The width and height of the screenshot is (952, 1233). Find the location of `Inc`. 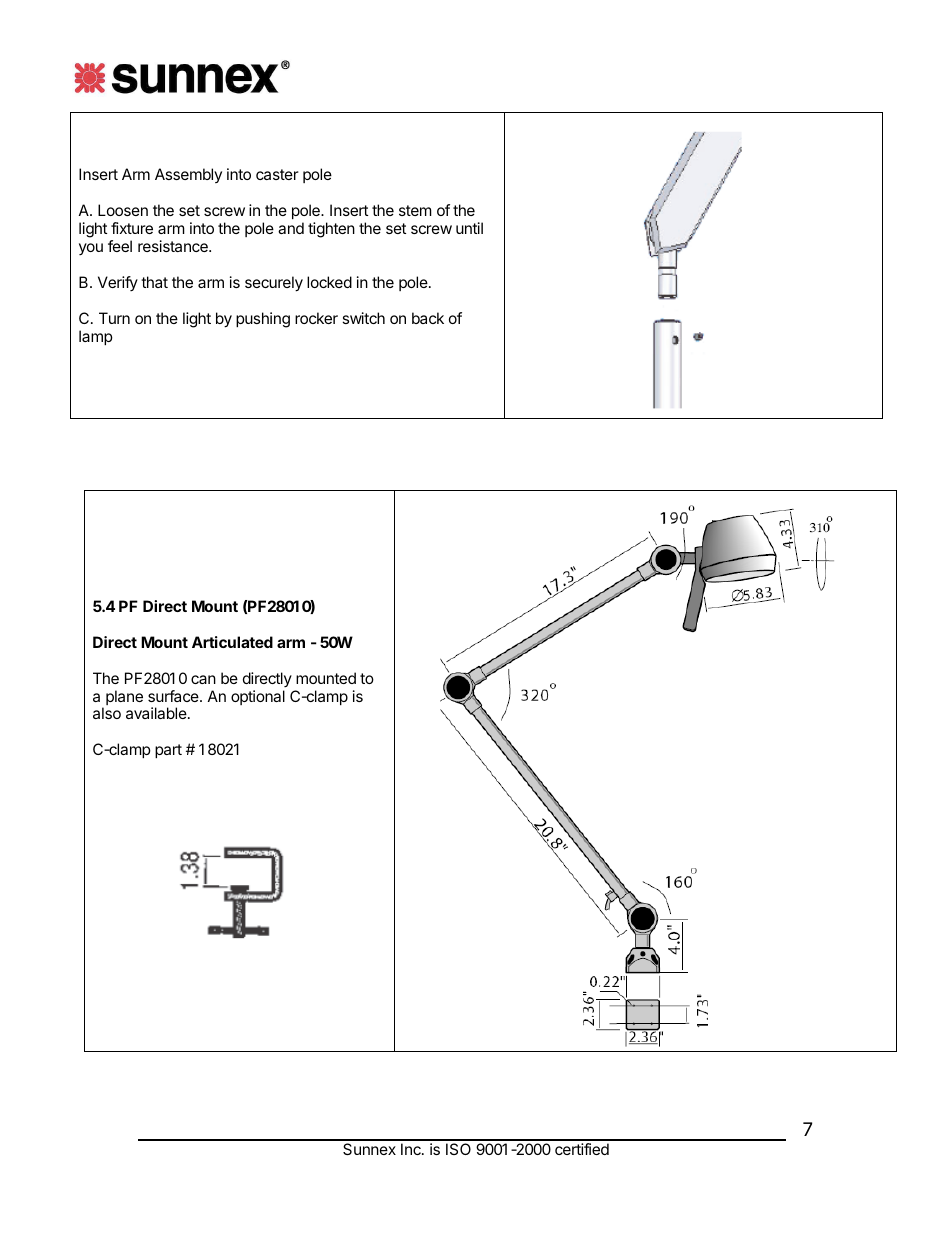

Inc is located at coordinates (412, 1149).
